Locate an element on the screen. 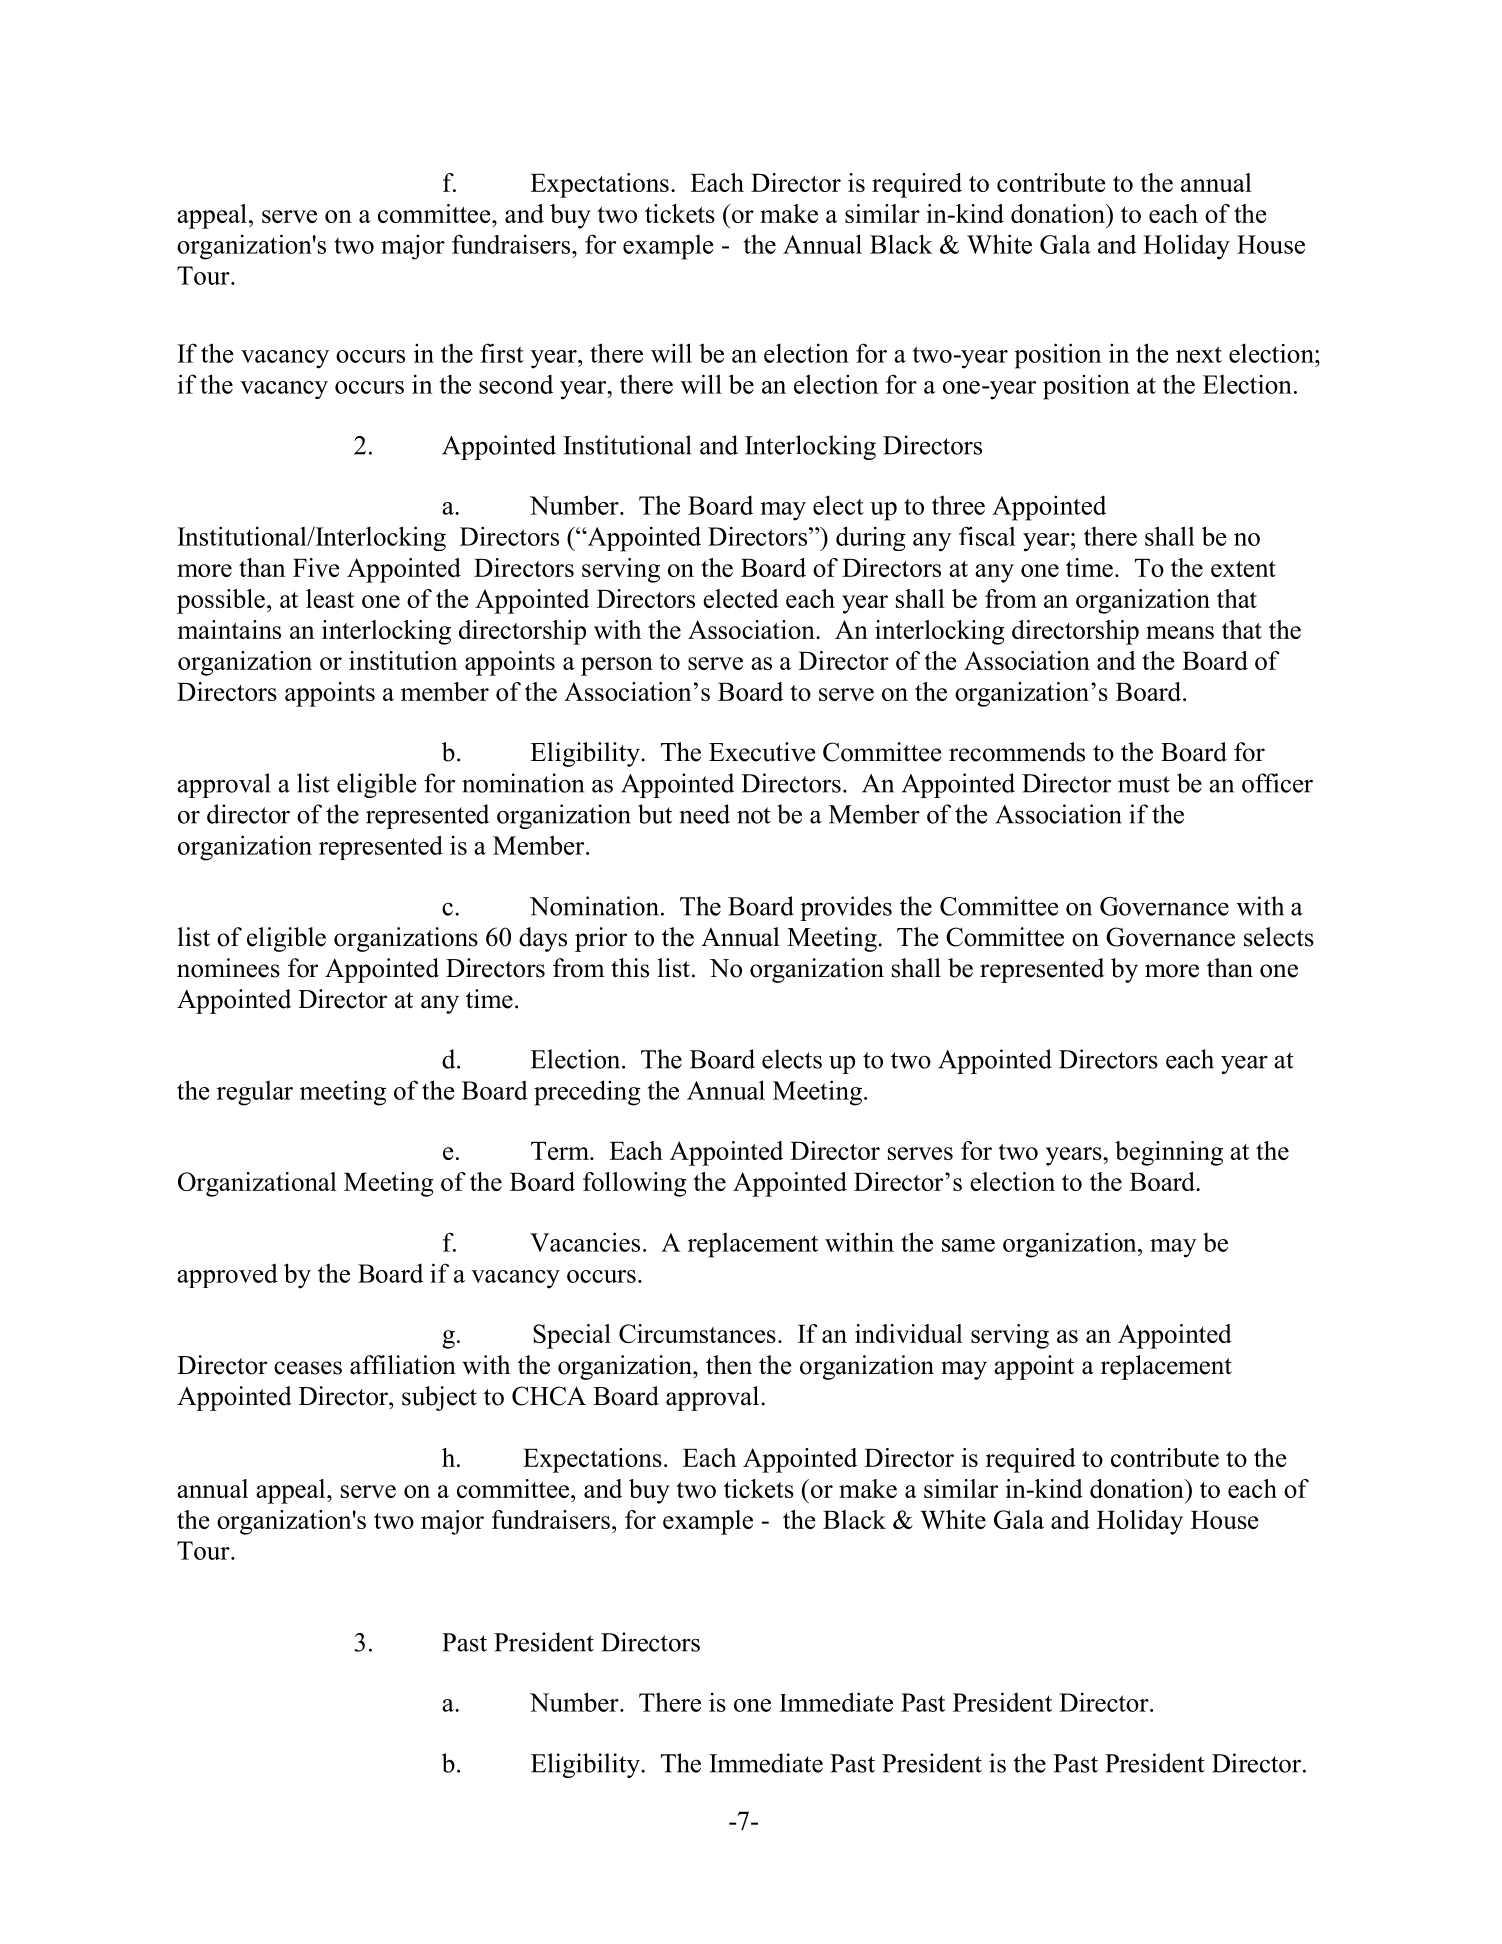  next is located at coordinates (1199, 354).
